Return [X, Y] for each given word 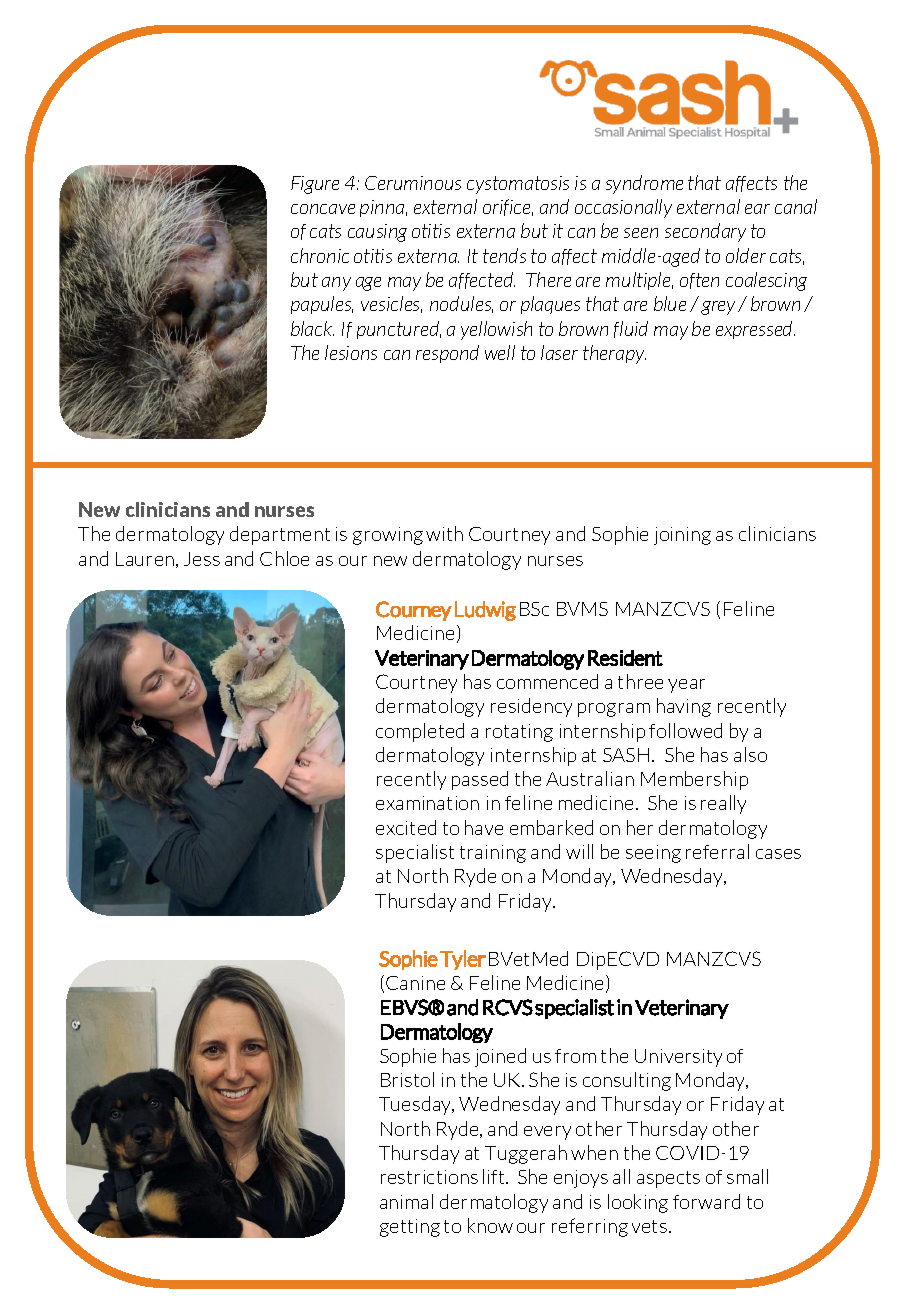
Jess [202, 559]
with [444, 533]
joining [682, 536]
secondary [705, 232]
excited [406, 827]
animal [406, 1201]
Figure [315, 185]
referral [717, 851]
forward [706, 1201]
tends [504, 255]
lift [495, 1176]
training [493, 854]
